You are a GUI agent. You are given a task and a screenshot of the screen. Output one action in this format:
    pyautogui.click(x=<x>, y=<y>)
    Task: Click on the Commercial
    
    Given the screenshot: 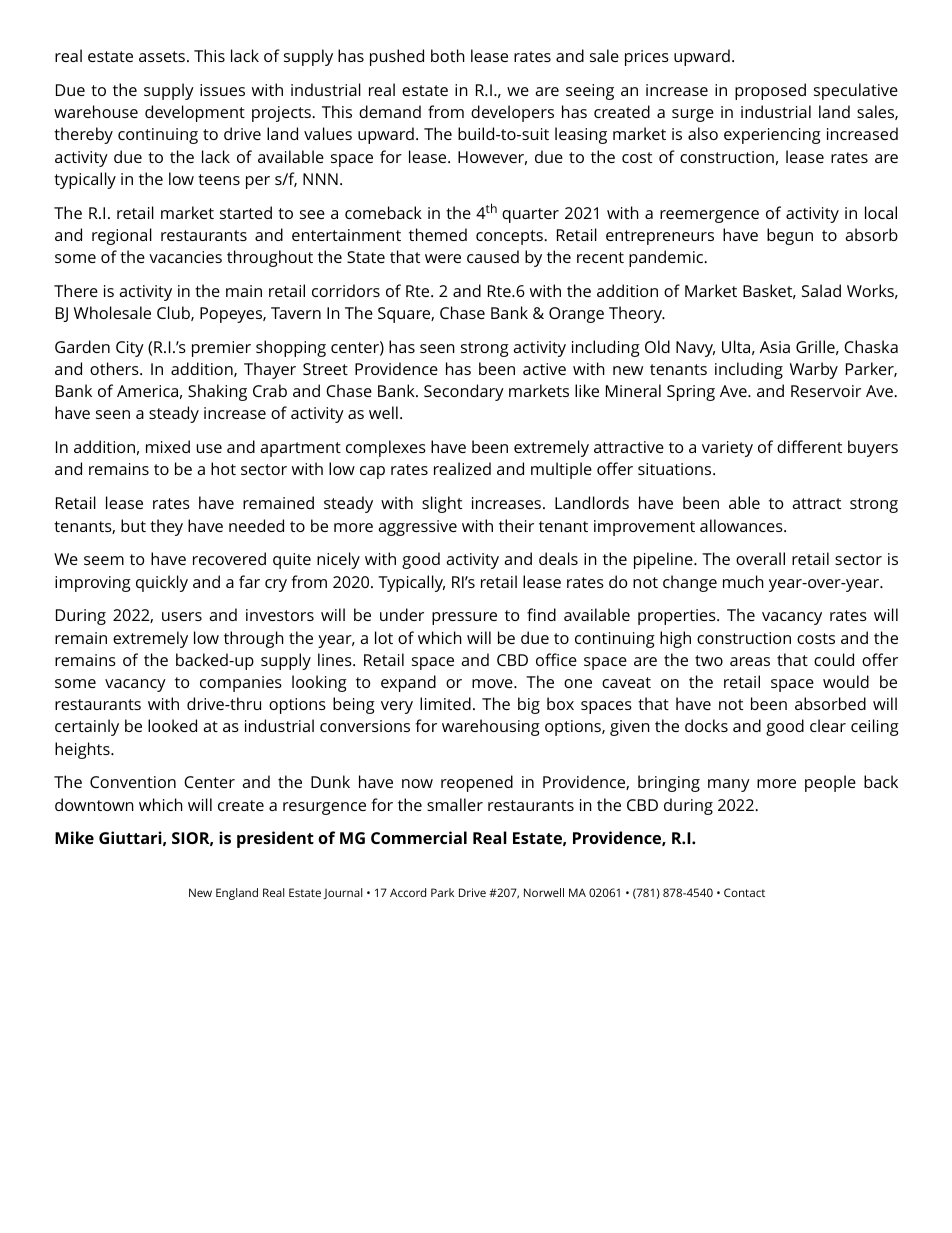 What is the action you would take?
    pyautogui.click(x=419, y=837)
